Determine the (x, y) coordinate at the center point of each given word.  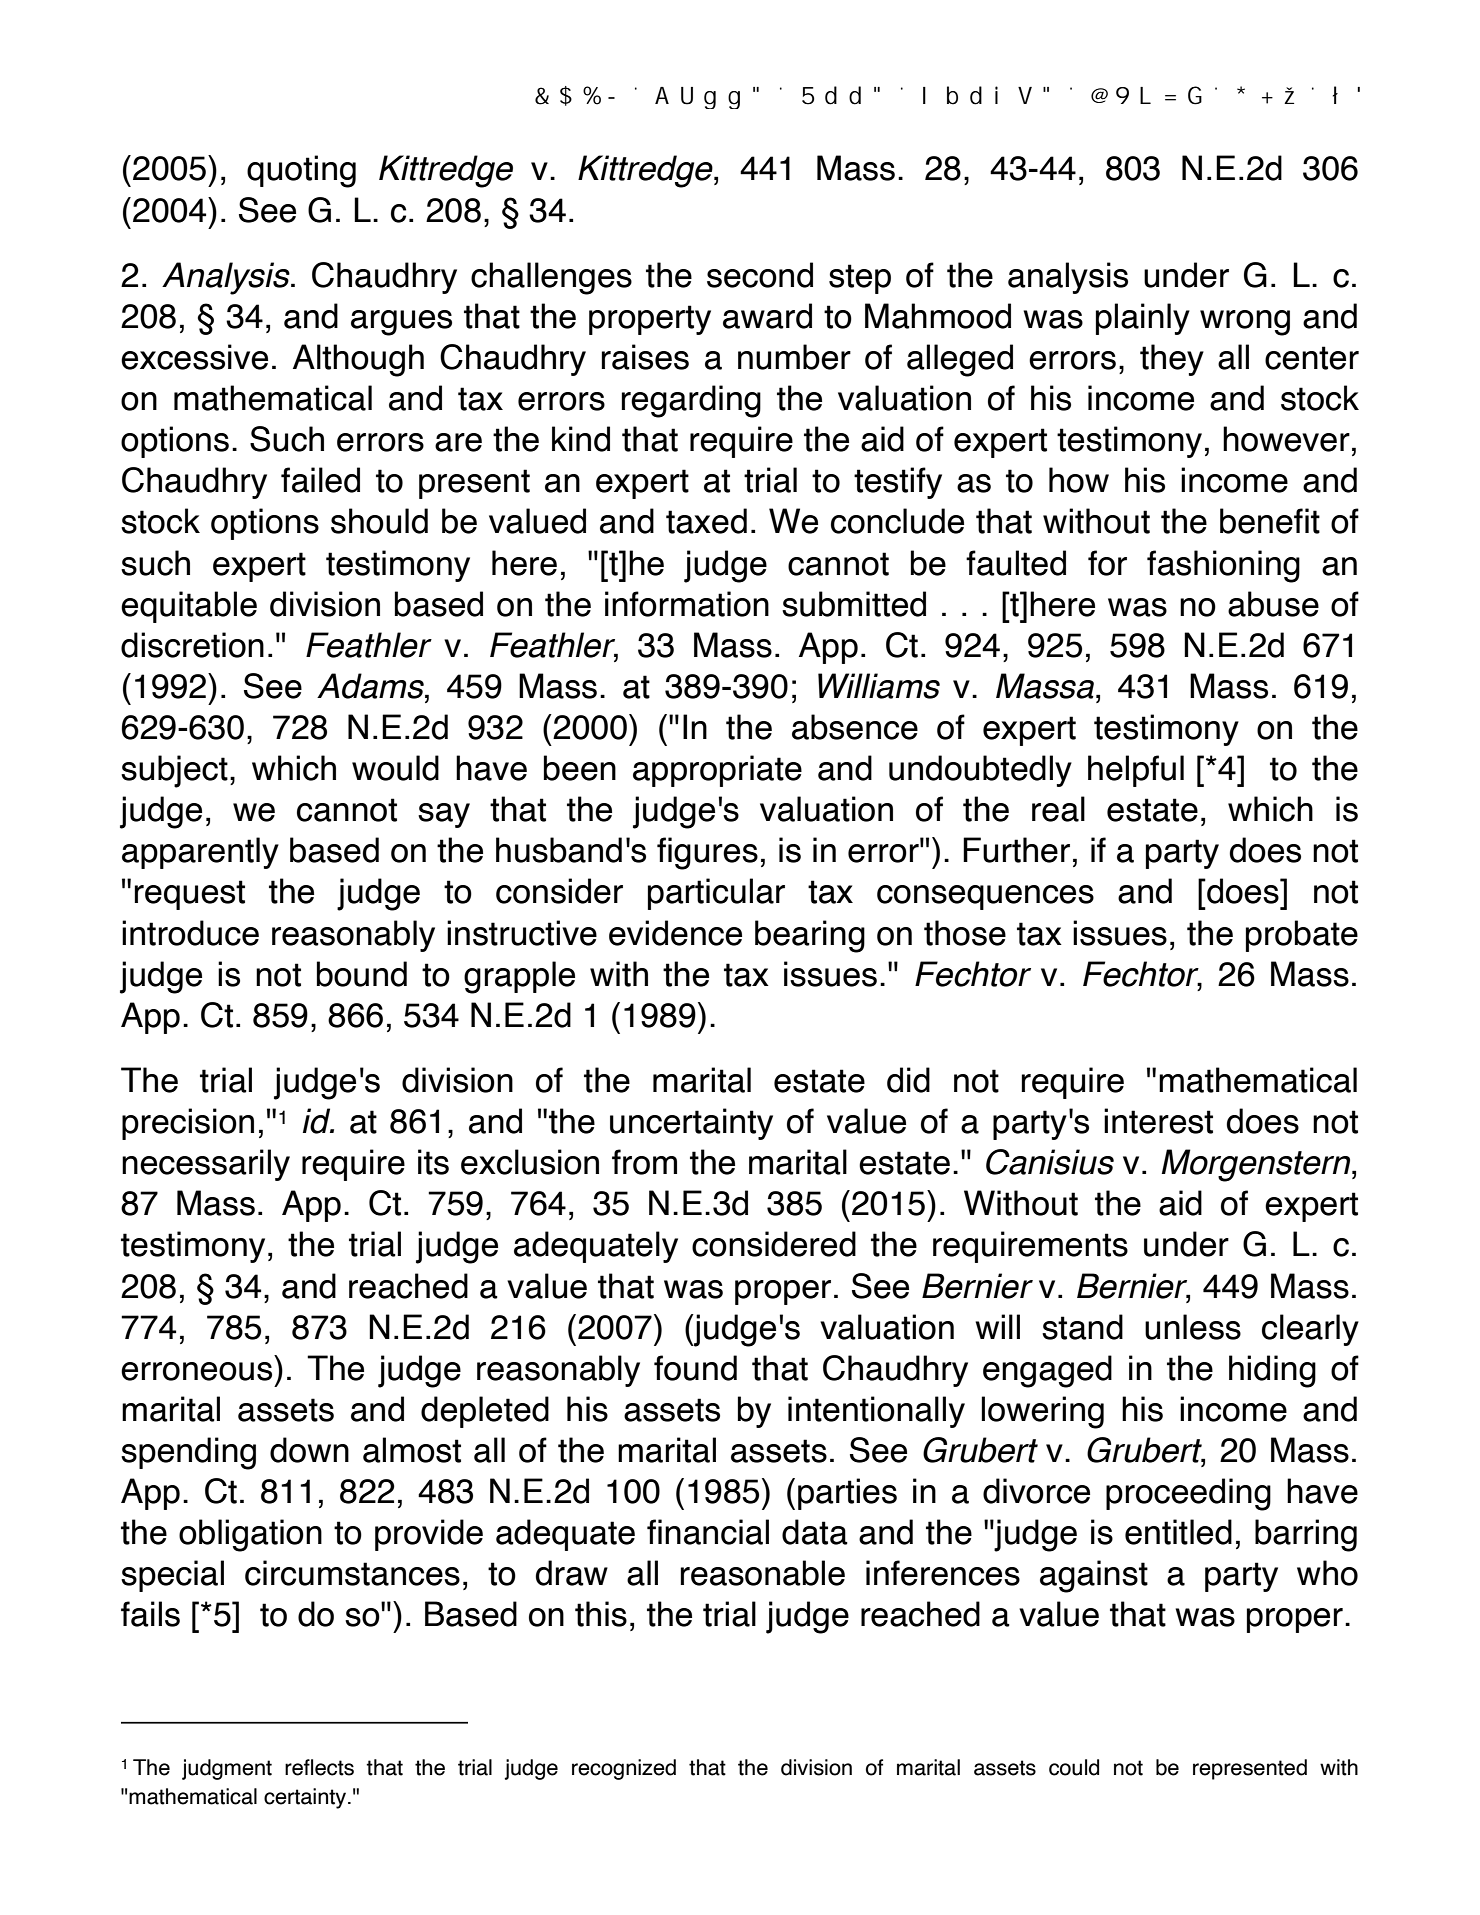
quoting (301, 171)
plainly (1143, 319)
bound (362, 974)
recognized (624, 1769)
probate (1302, 936)
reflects (319, 1767)
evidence (675, 933)
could (1074, 1767)
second (760, 275)
